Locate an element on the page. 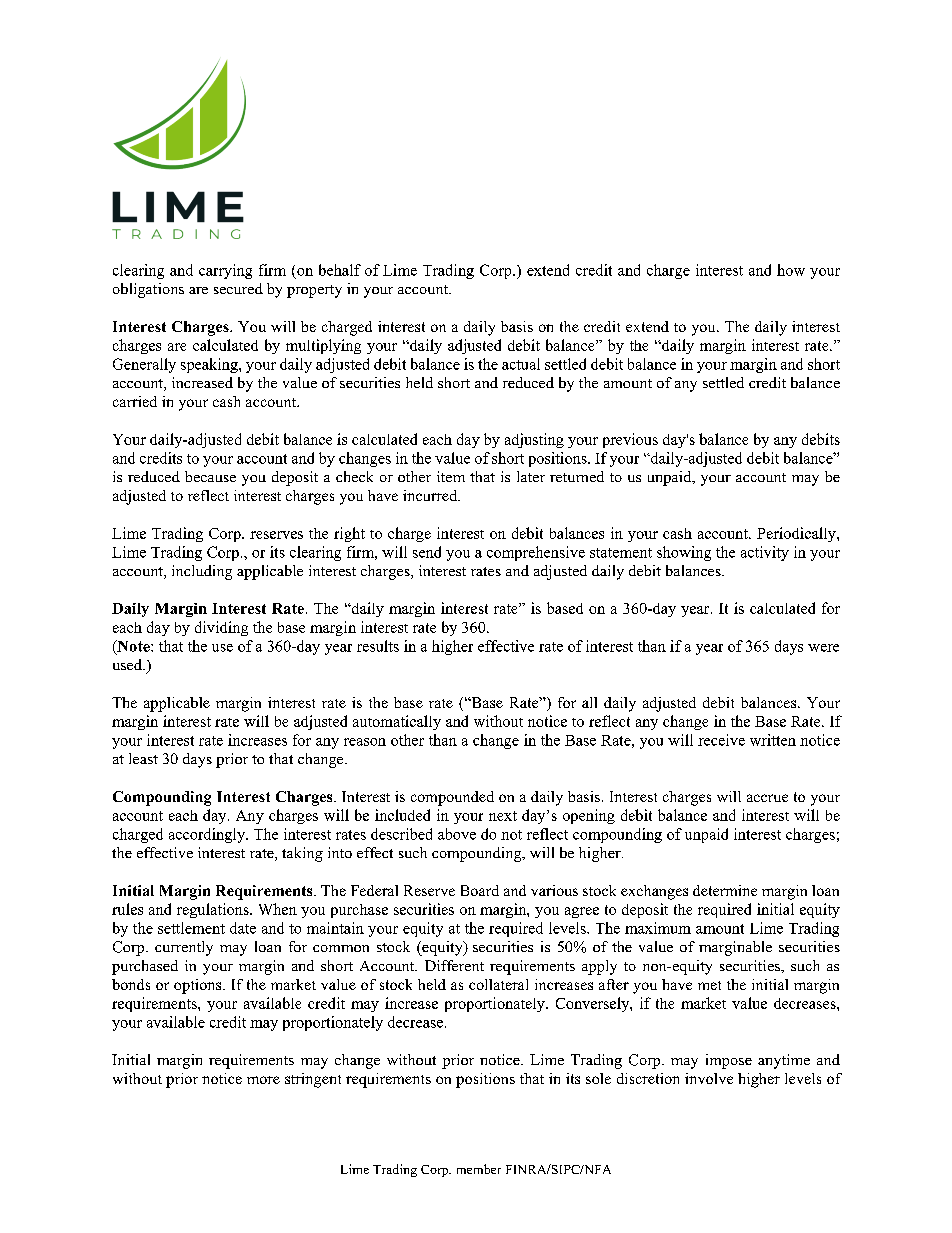 The width and height of the page is (952, 1233). more is located at coordinates (263, 1080).
